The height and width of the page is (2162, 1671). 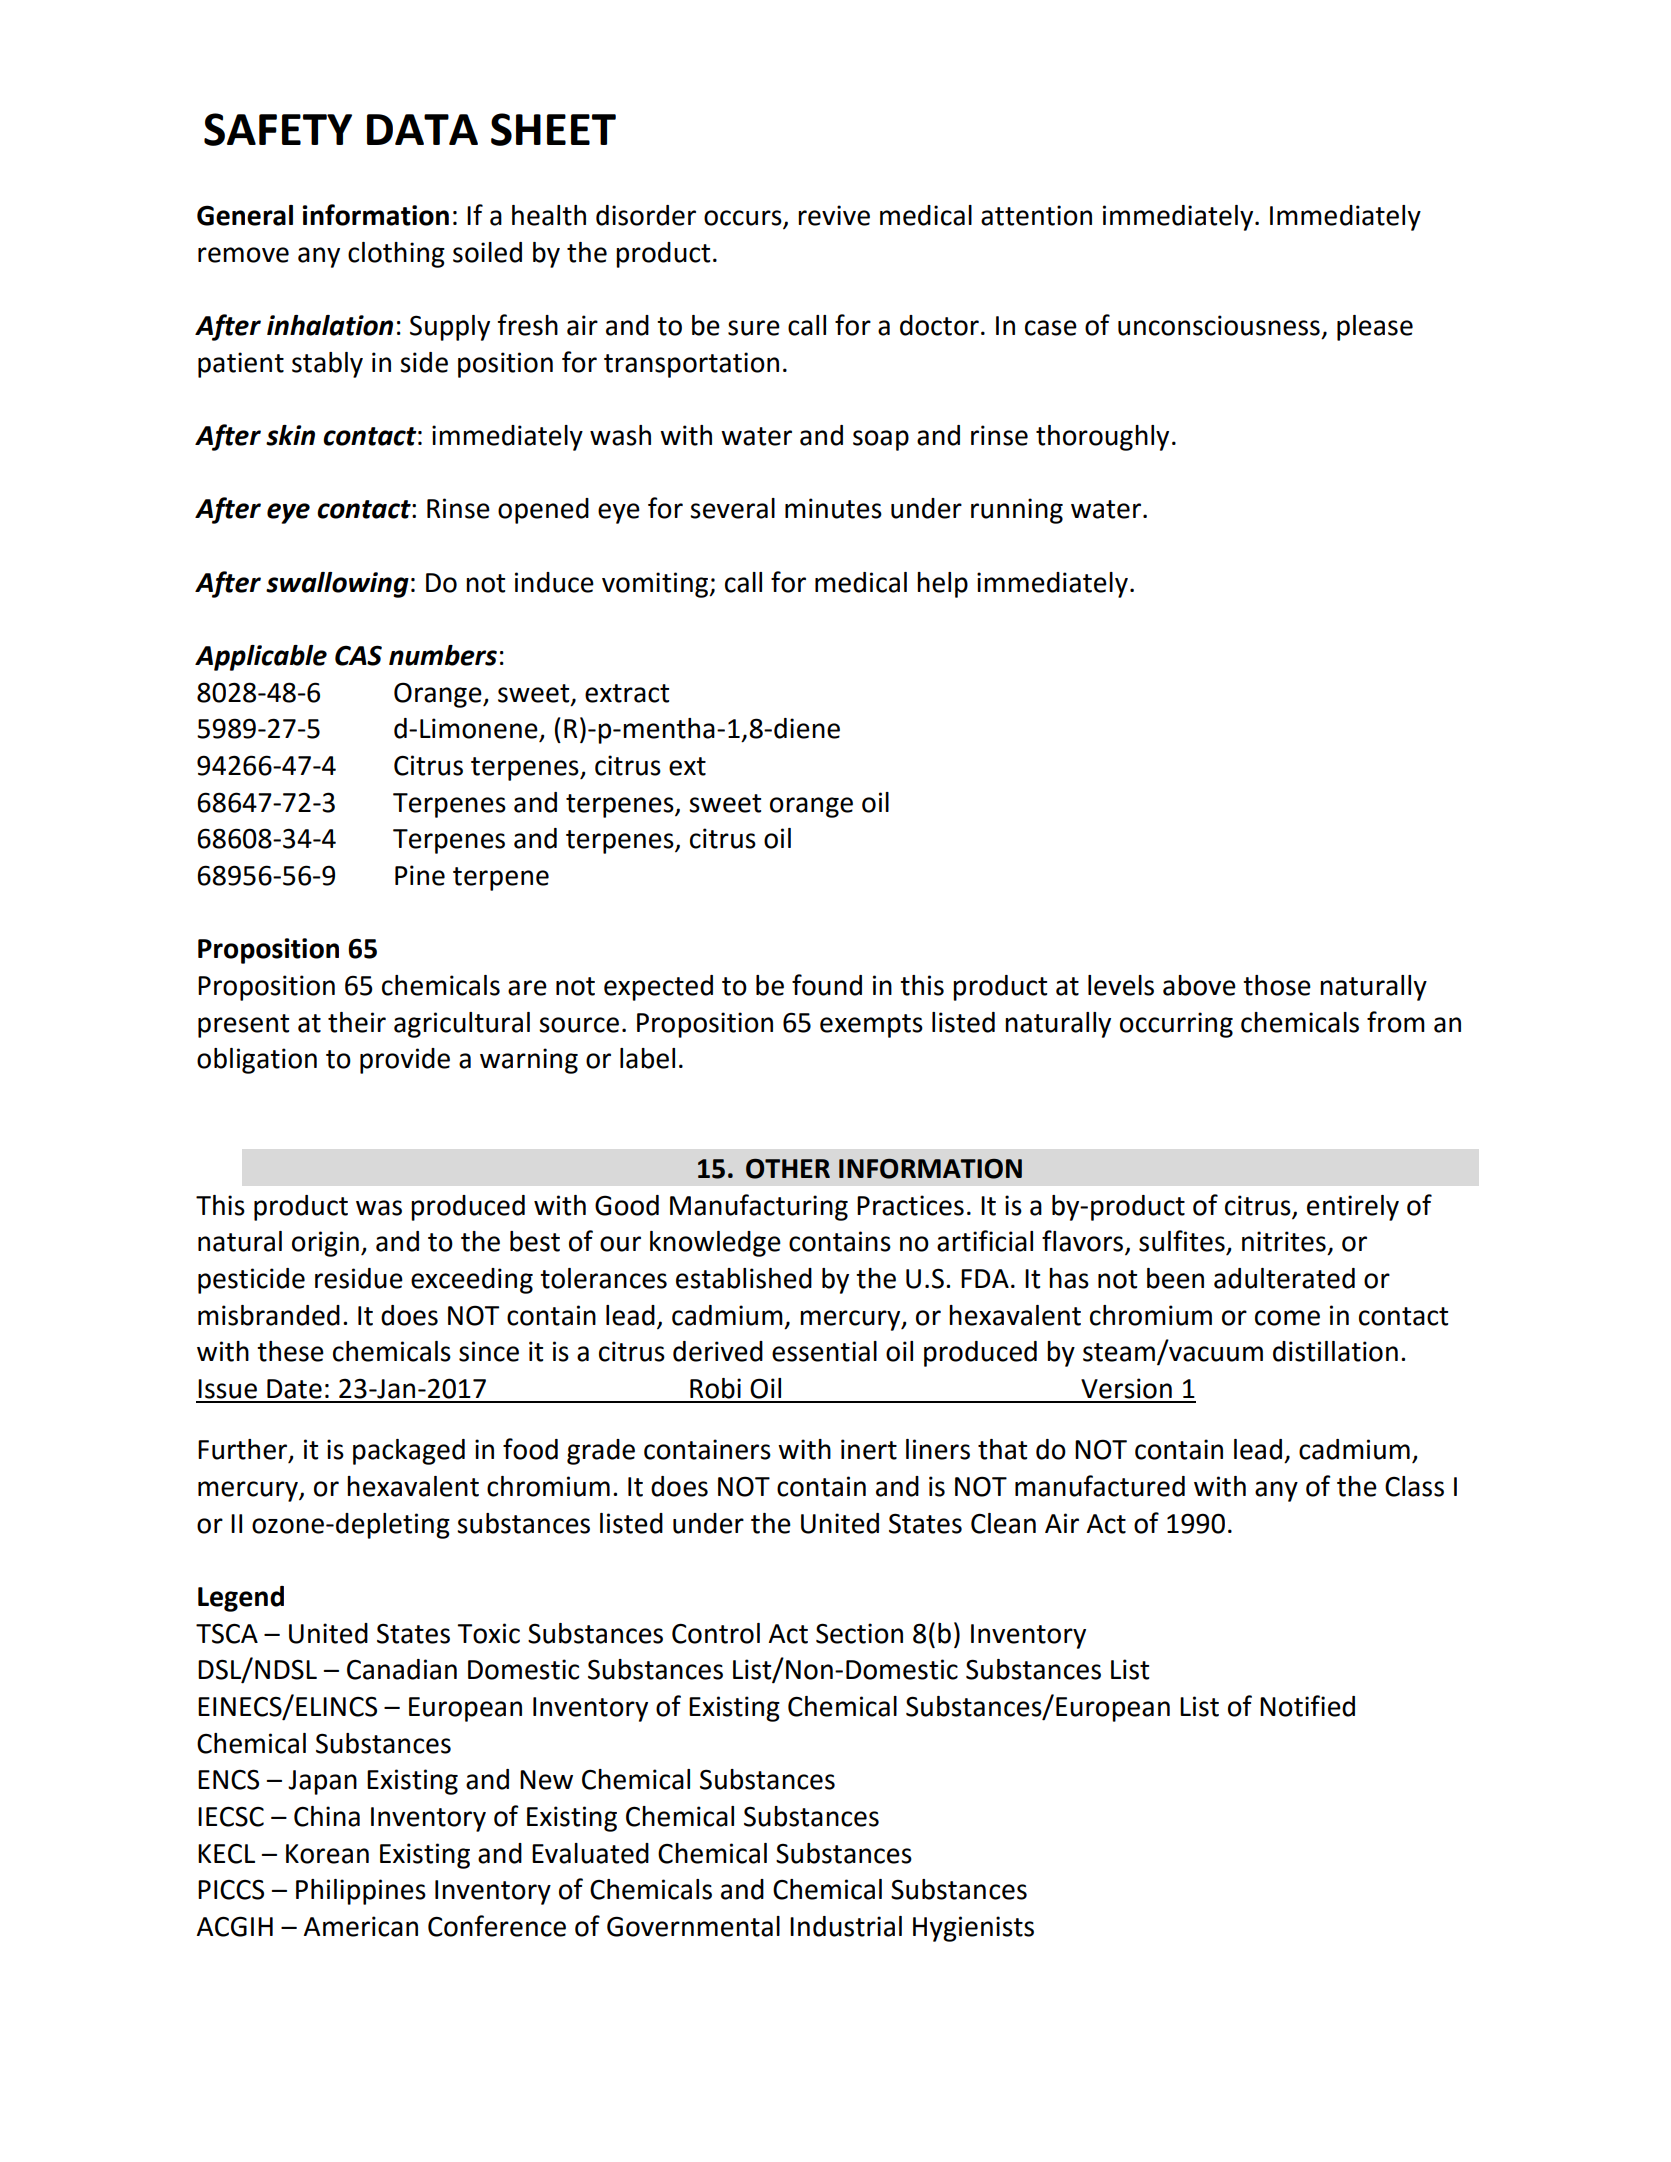 What do you see at coordinates (846, 1926) in the page?
I see `Industrial` at bounding box center [846, 1926].
